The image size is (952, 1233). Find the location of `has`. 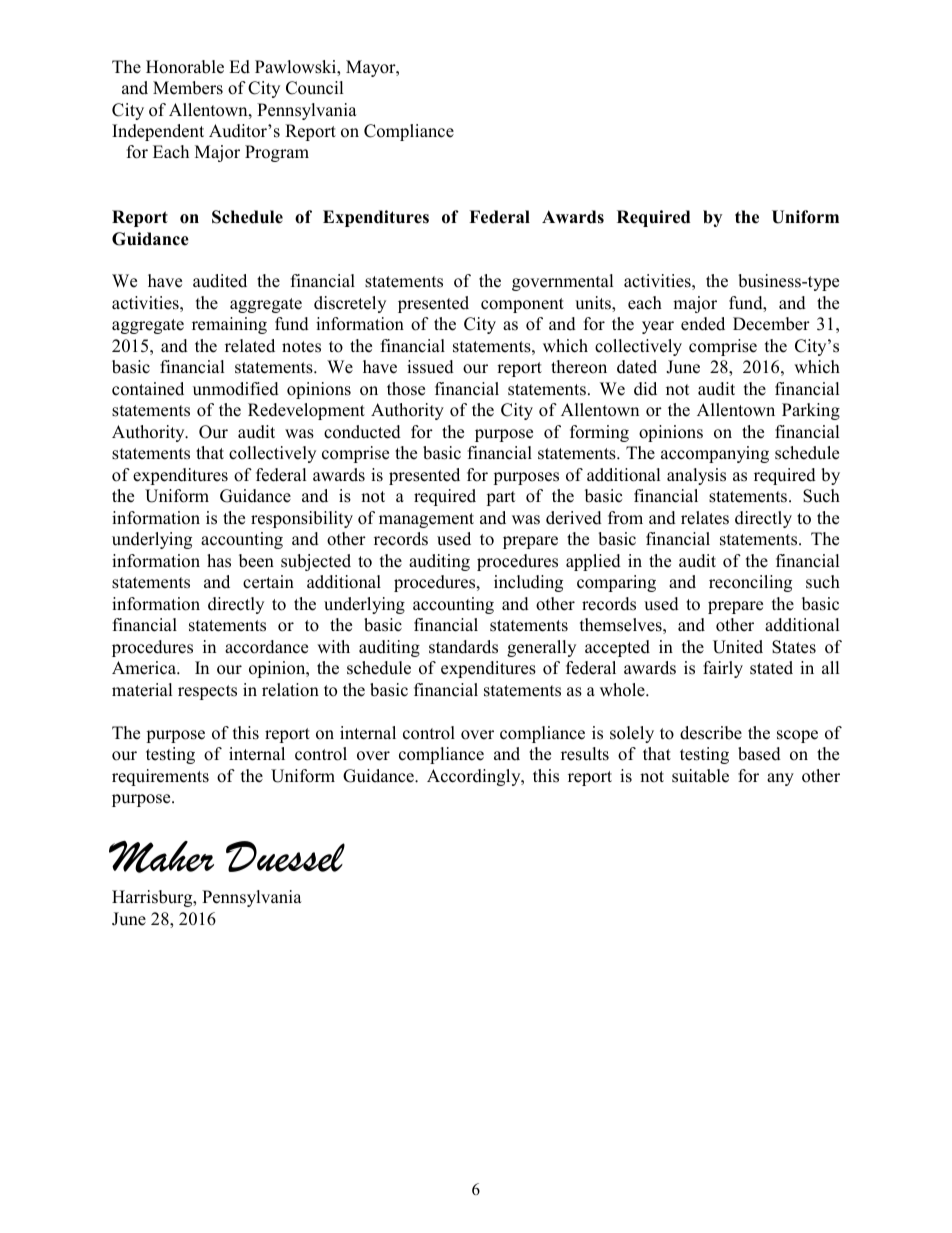

has is located at coordinates (219, 561).
